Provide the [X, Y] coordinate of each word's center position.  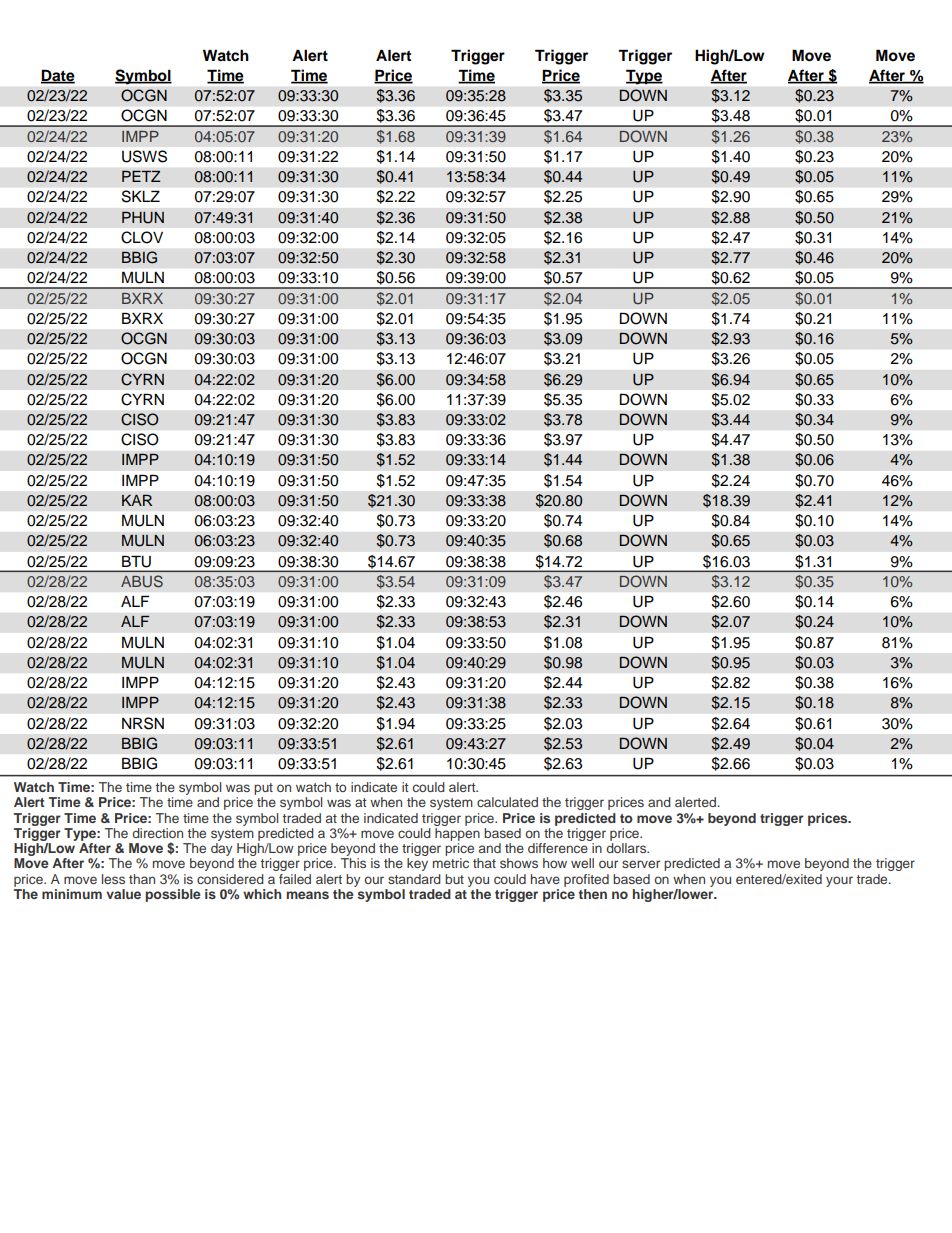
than [142, 879]
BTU [136, 562]
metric [451, 863]
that [484, 863]
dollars [627, 848]
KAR [137, 500]
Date [58, 76]
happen [457, 834]
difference [558, 848]
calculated [507, 802]
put [263, 789]
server [641, 864]
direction [157, 833]
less [113, 879]
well [582, 863]
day [222, 851]
